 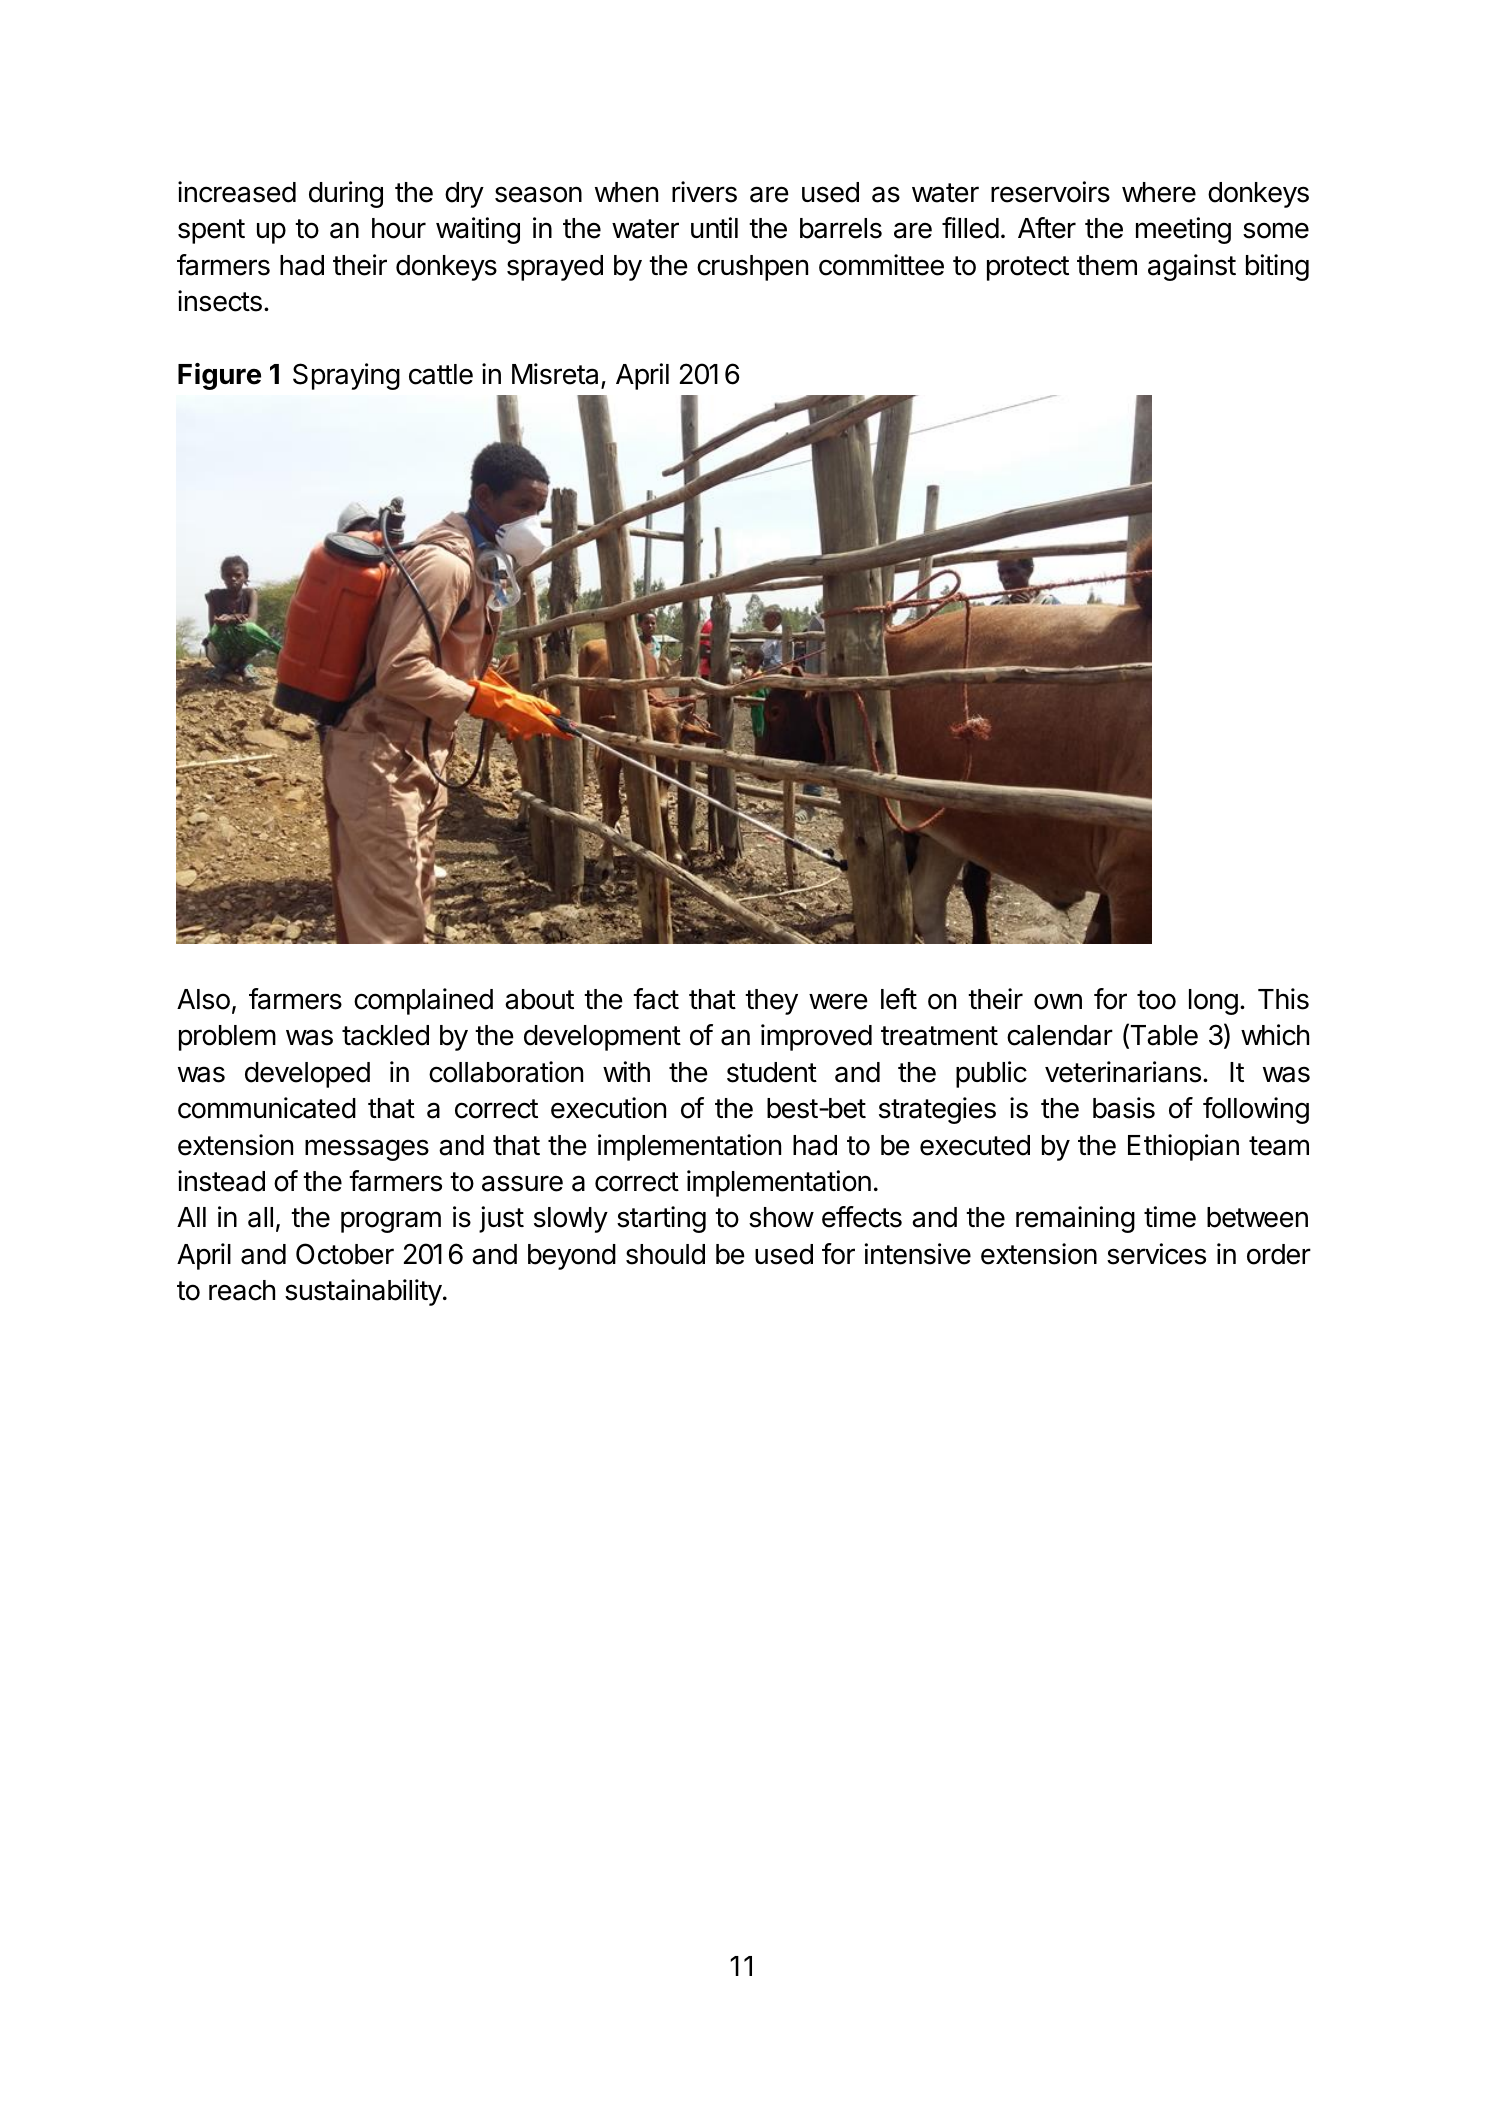 What do you see at coordinates (714, 227) in the page?
I see `until` at bounding box center [714, 227].
